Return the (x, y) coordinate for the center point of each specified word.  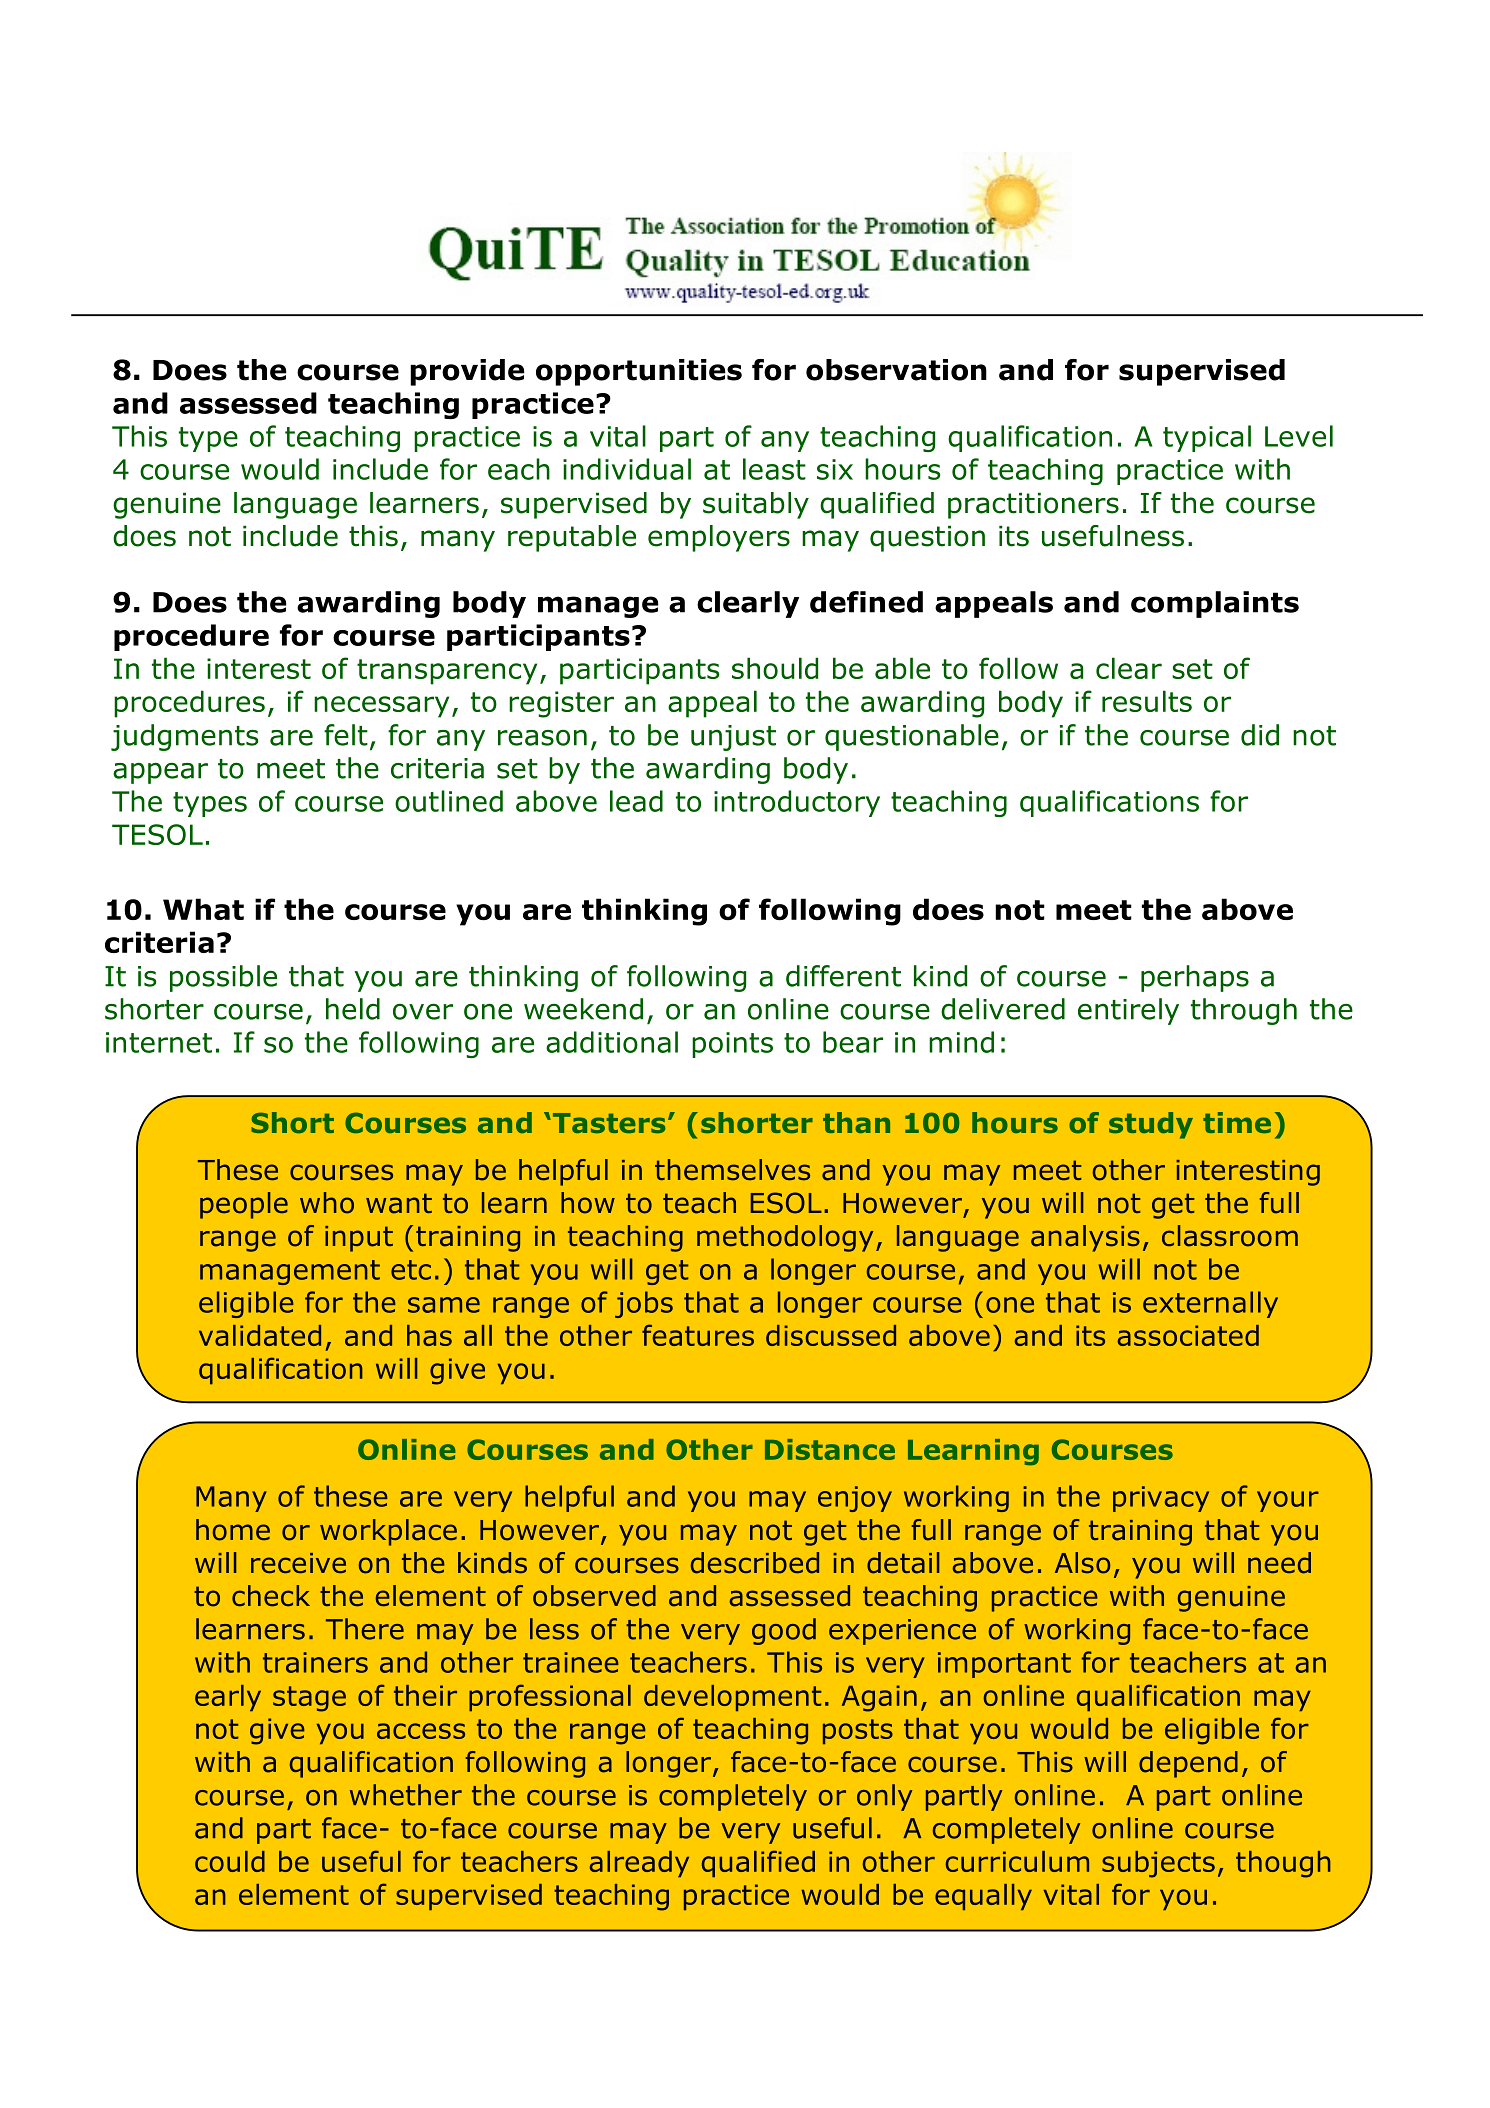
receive (298, 1563)
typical (1207, 438)
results (1147, 701)
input (359, 1239)
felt (346, 735)
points (732, 1045)
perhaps (1195, 978)
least (774, 469)
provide (467, 372)
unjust (733, 738)
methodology (785, 1238)
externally (1210, 1304)
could (230, 1861)
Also (1082, 1563)
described (755, 1563)
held (353, 1009)
